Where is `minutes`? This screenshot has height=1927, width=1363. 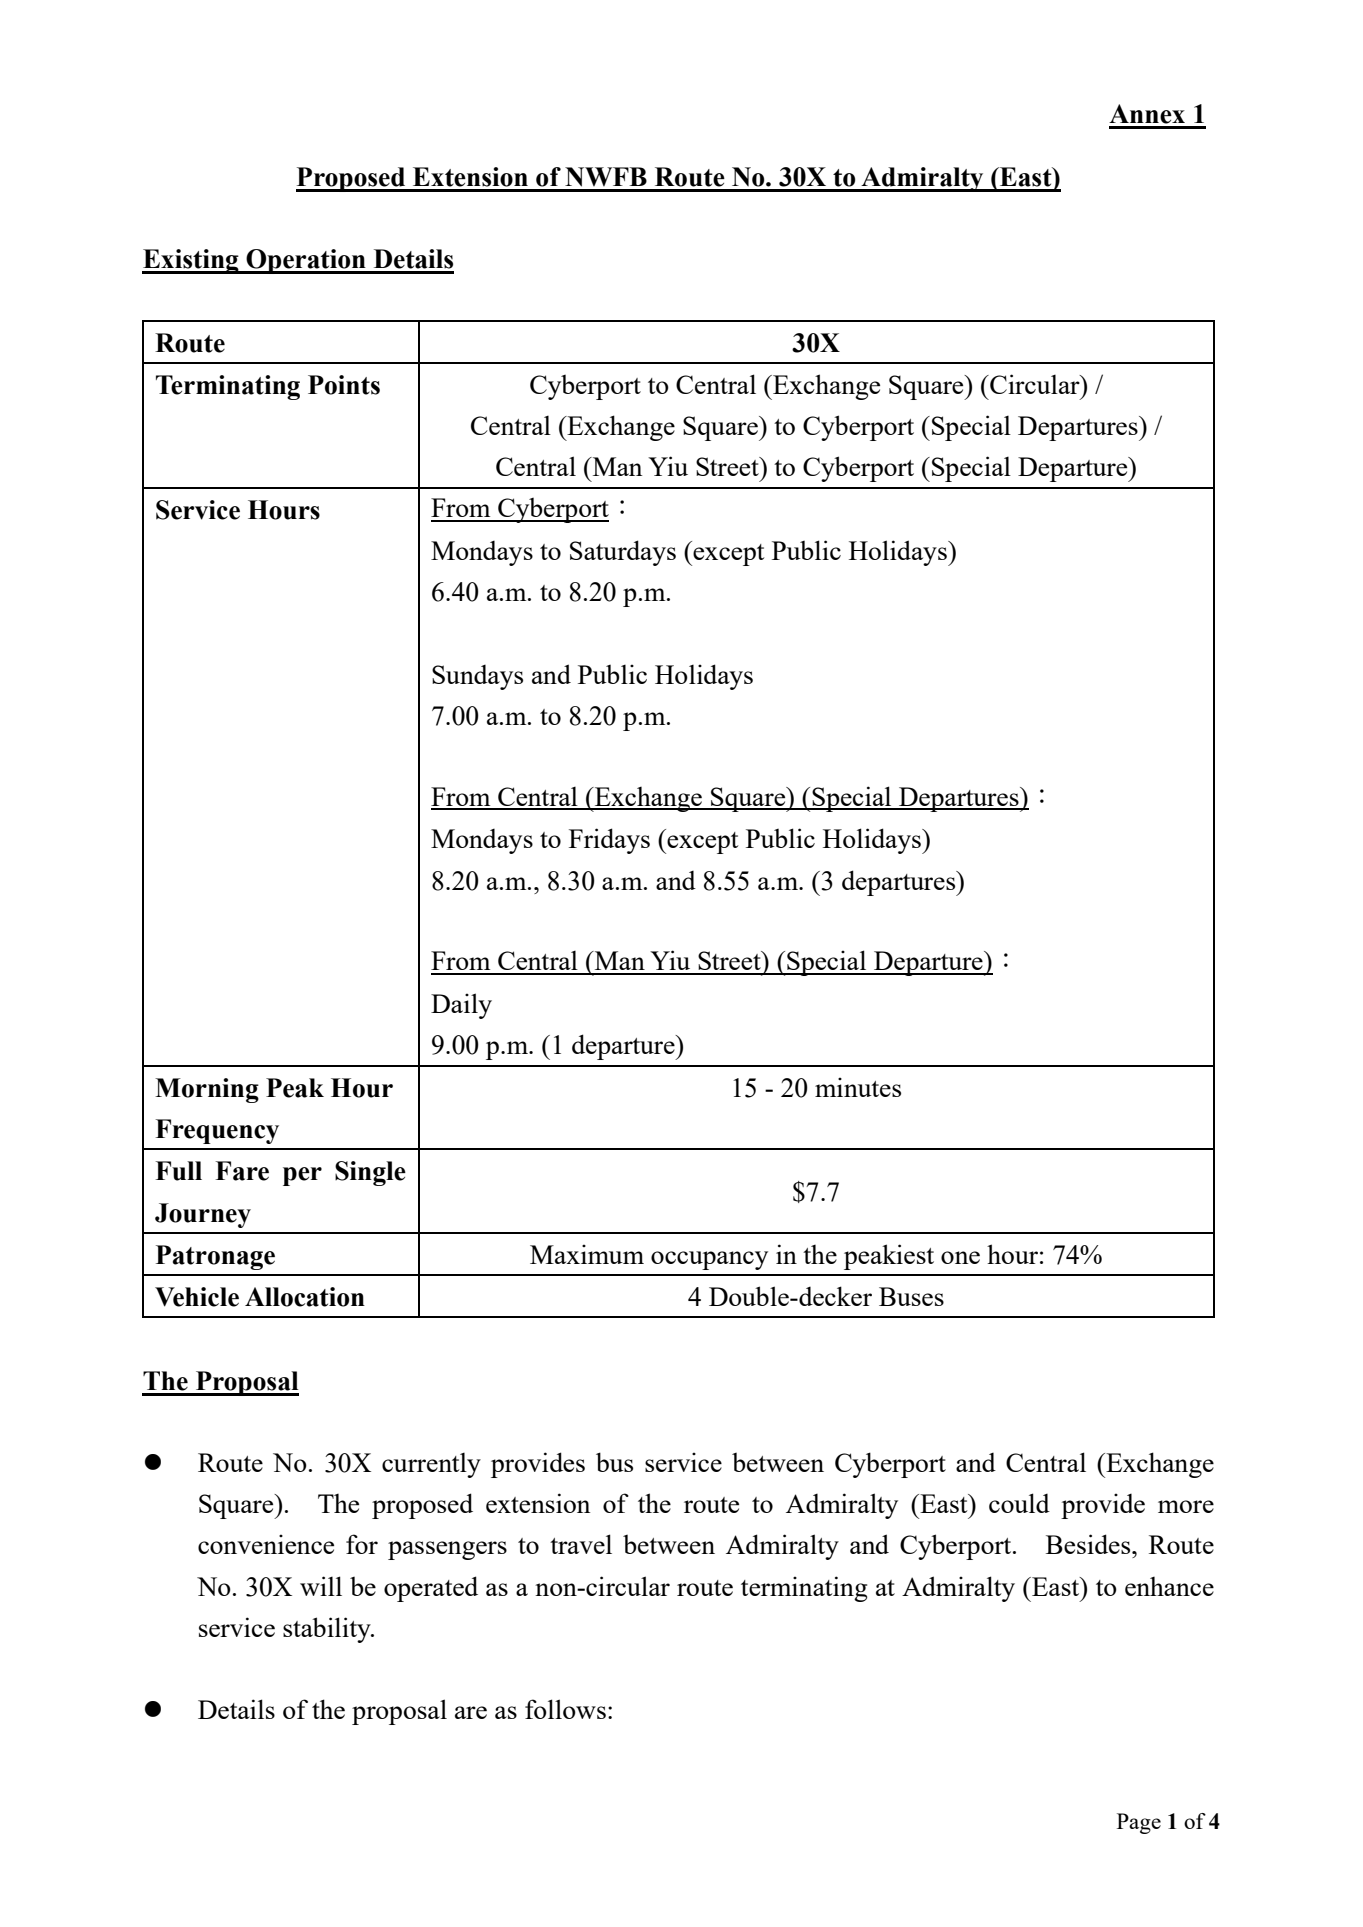 minutes is located at coordinates (858, 1087).
